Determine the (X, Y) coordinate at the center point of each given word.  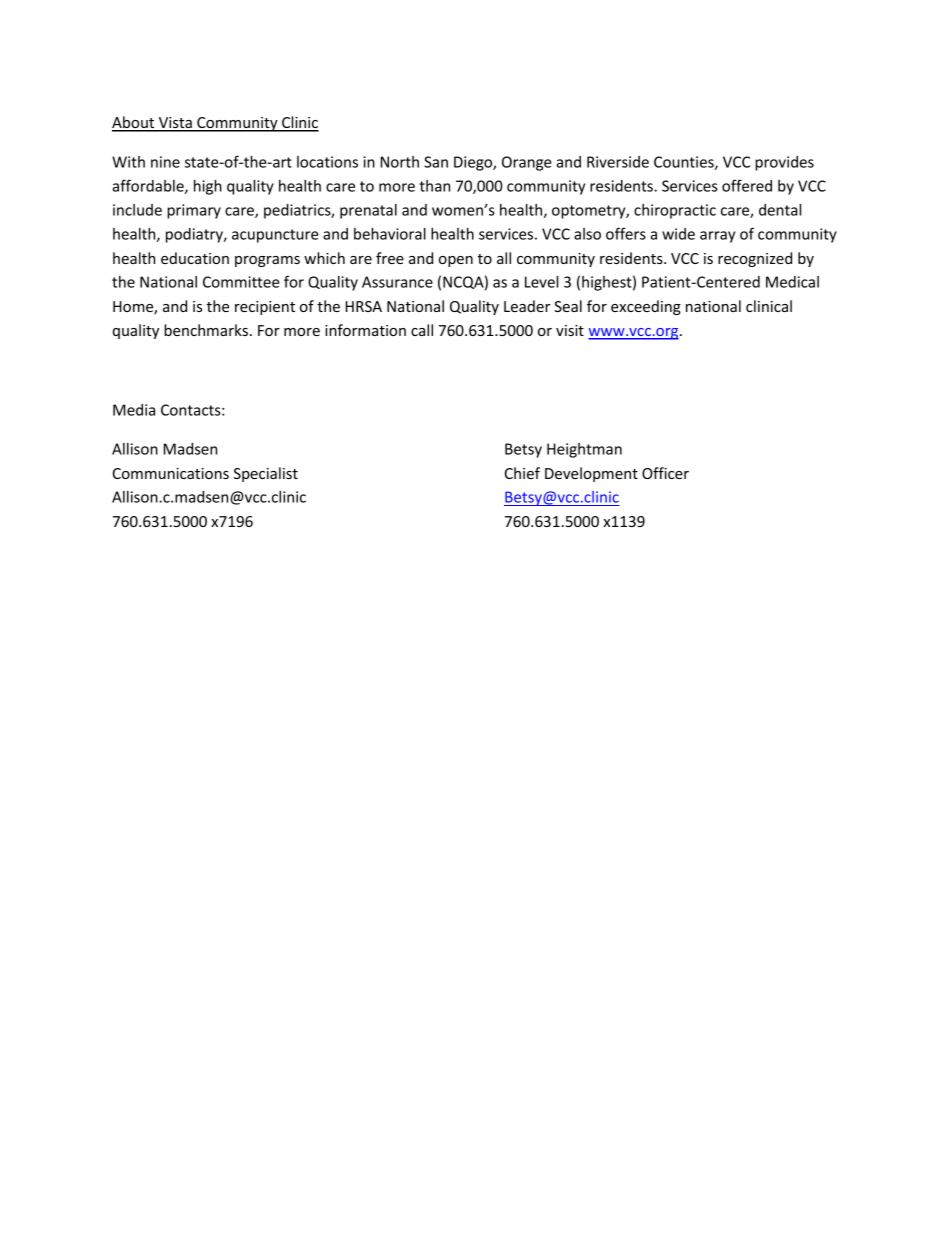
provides (784, 163)
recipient (265, 308)
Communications (171, 473)
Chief (522, 473)
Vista (175, 124)
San (436, 162)
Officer (665, 473)
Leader (527, 306)
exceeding (646, 307)
